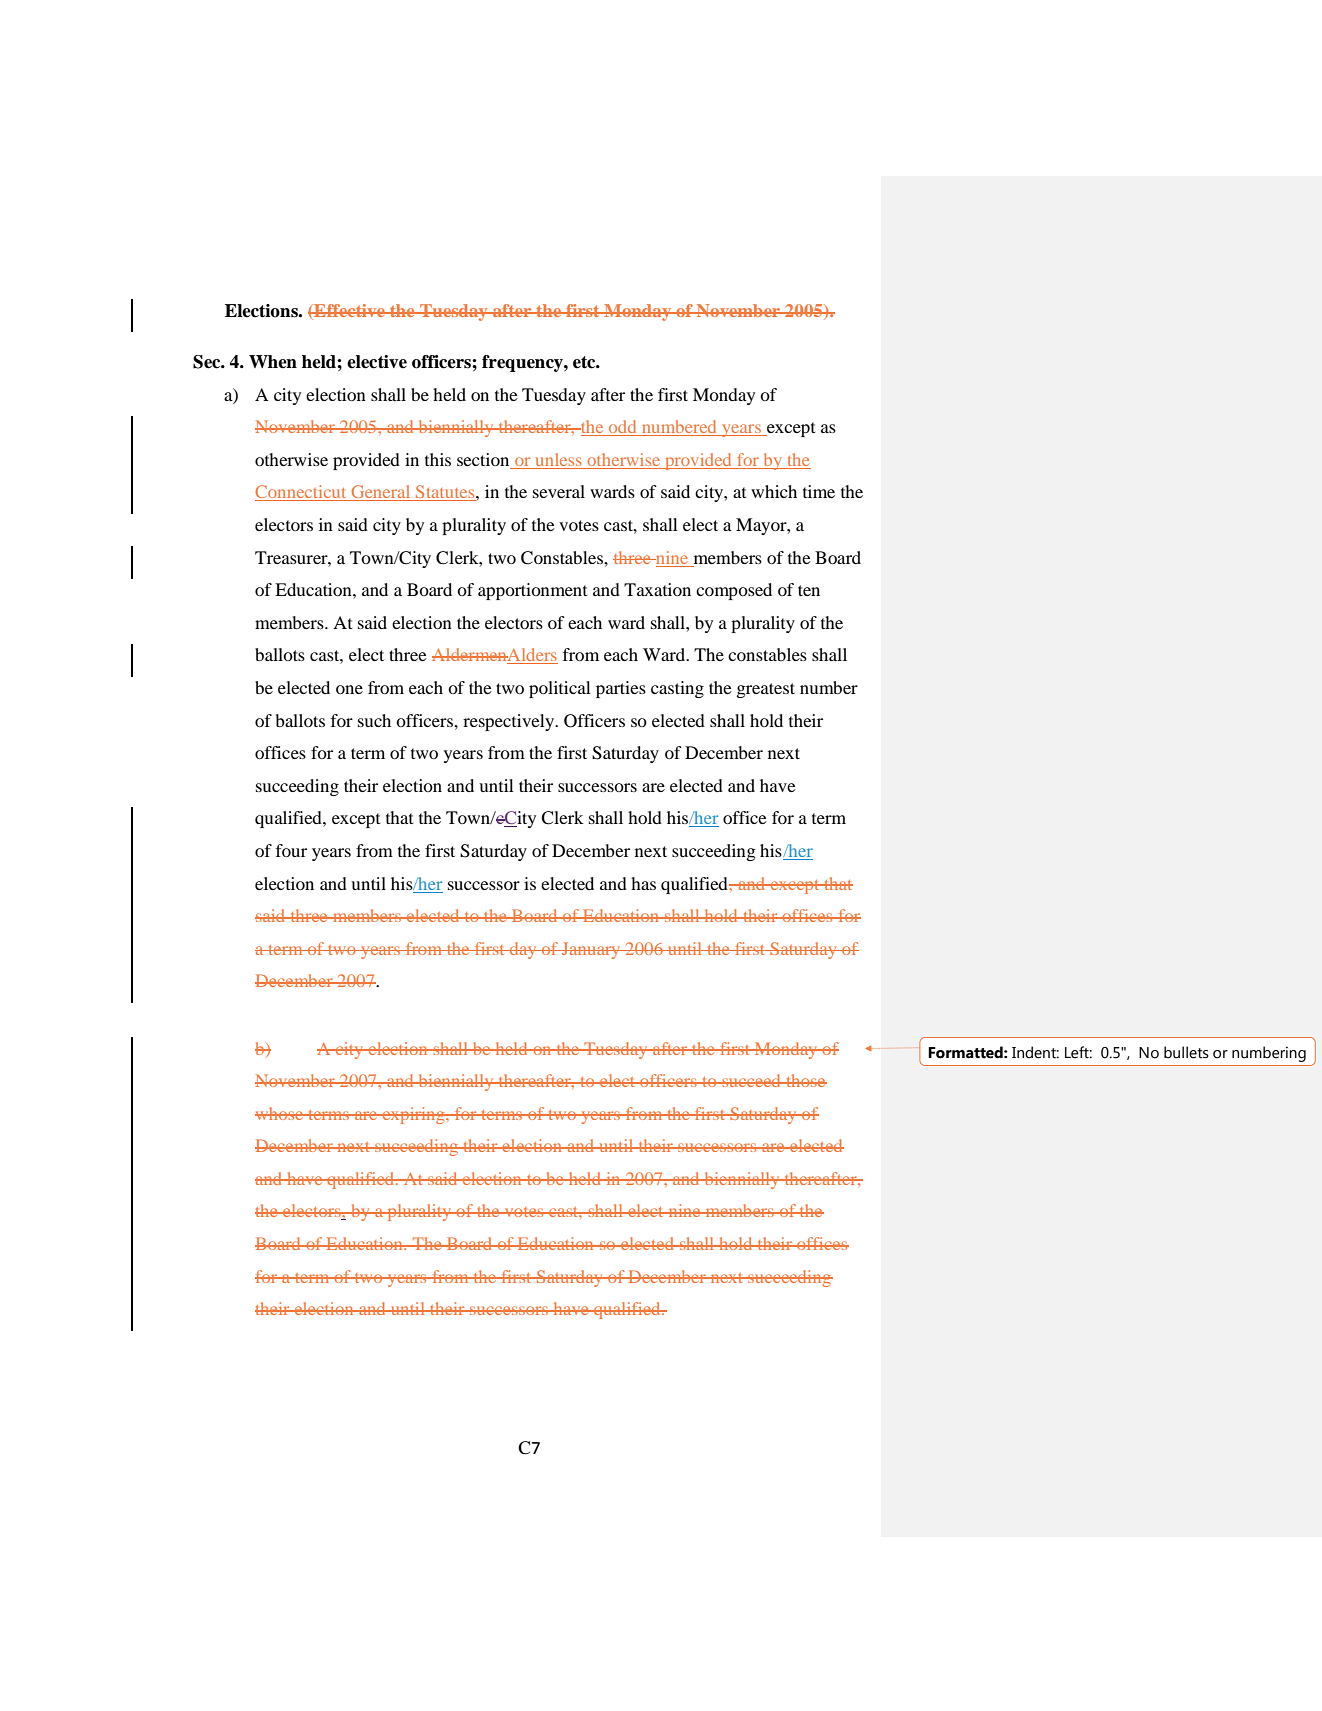 This screenshot has height=1711, width=1322. Describe the element at coordinates (280, 1113) in the screenshot. I see `whose` at that location.
